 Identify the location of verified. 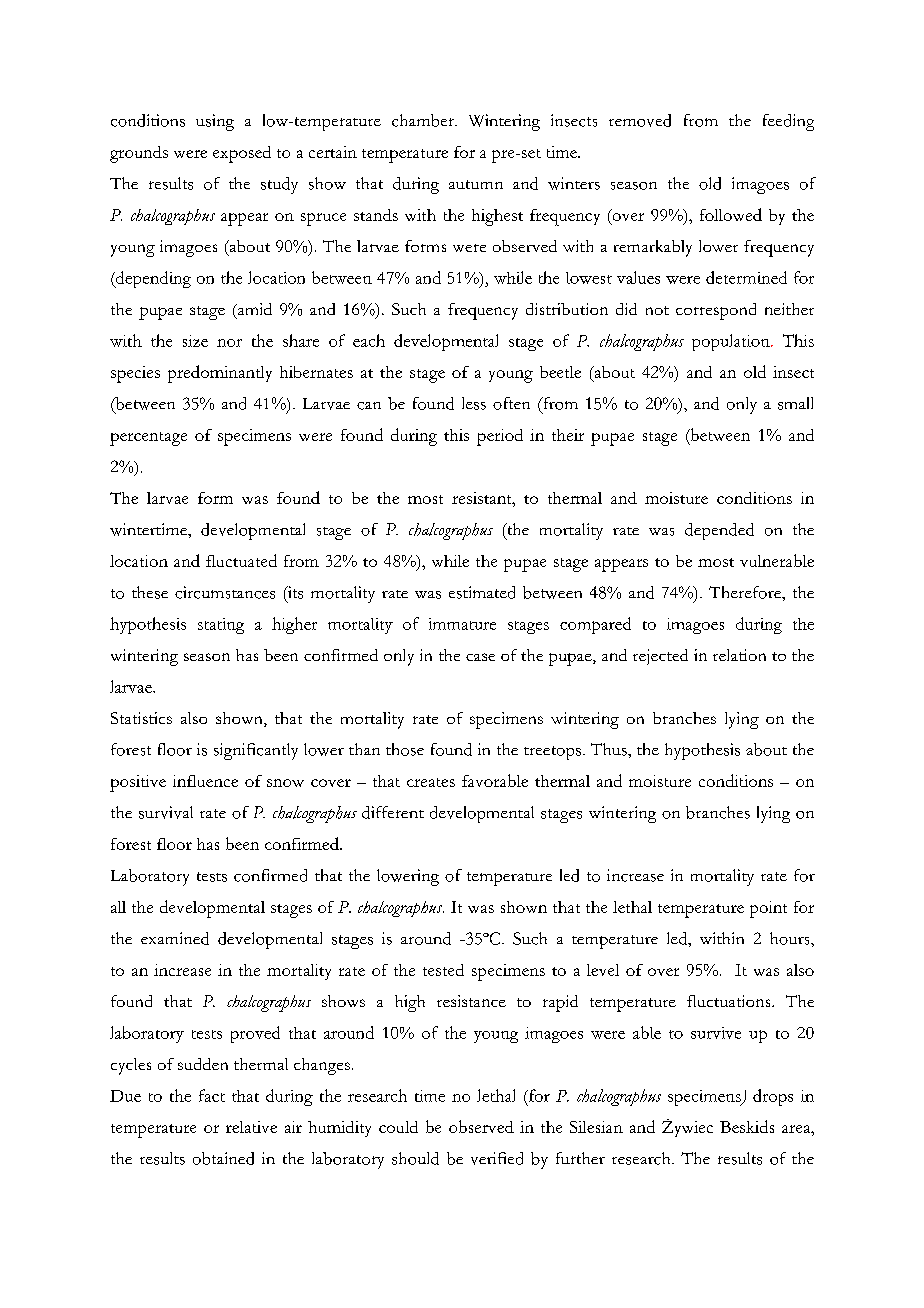
(497, 1158).
